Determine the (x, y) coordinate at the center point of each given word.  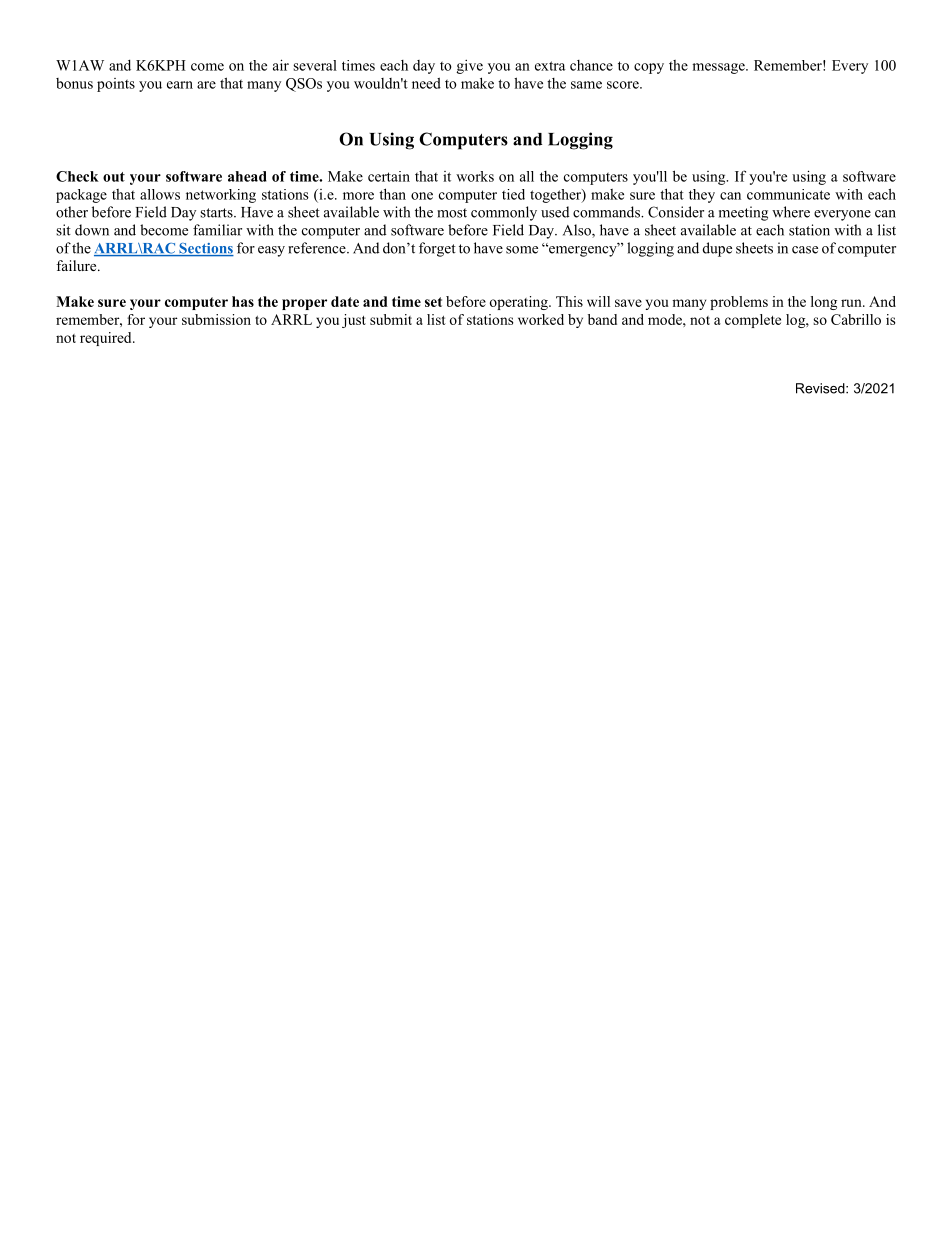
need (426, 83)
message (719, 68)
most (452, 213)
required (107, 339)
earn (180, 85)
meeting (743, 213)
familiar (217, 230)
